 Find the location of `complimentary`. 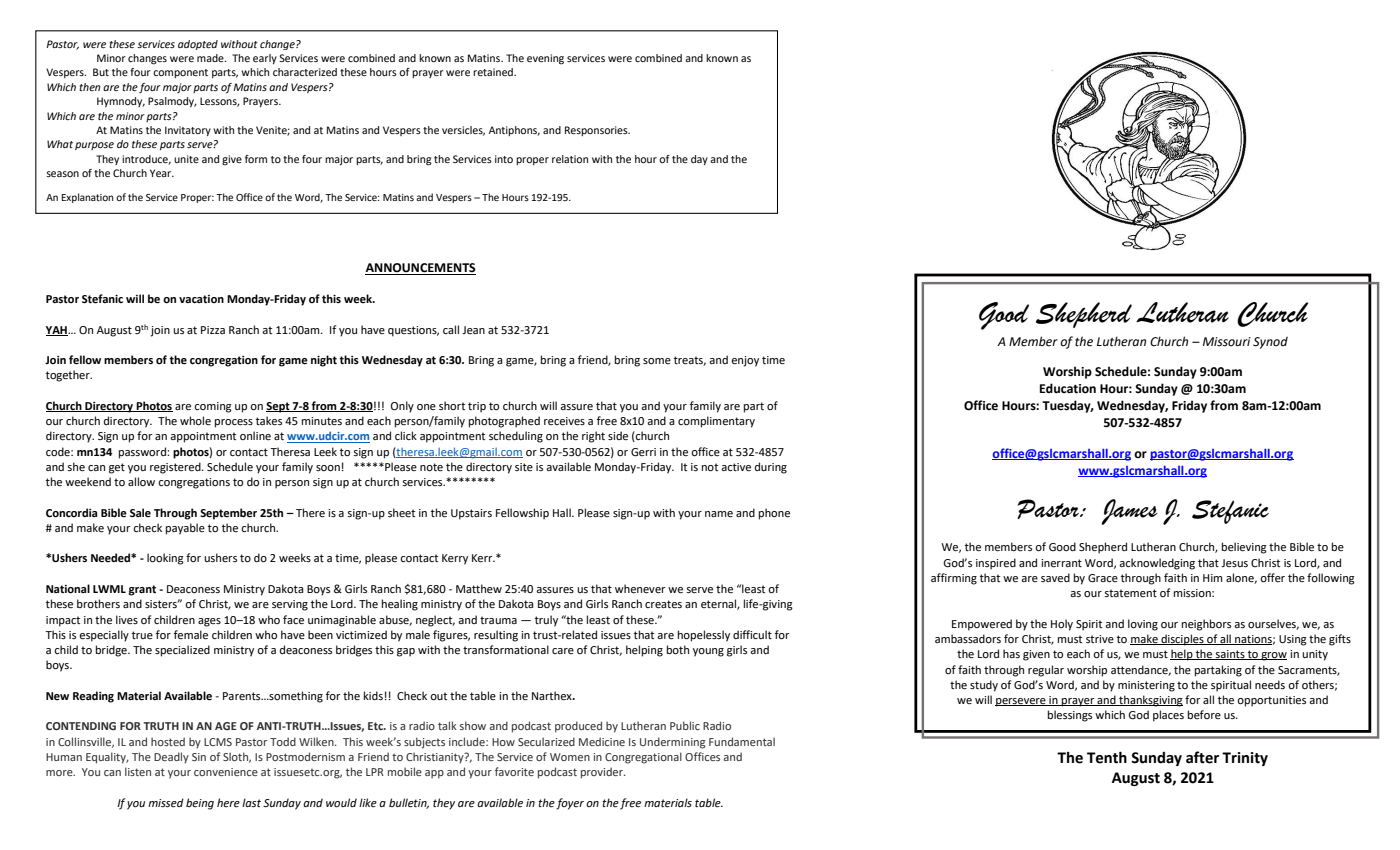

complimentary is located at coordinates (716, 422).
